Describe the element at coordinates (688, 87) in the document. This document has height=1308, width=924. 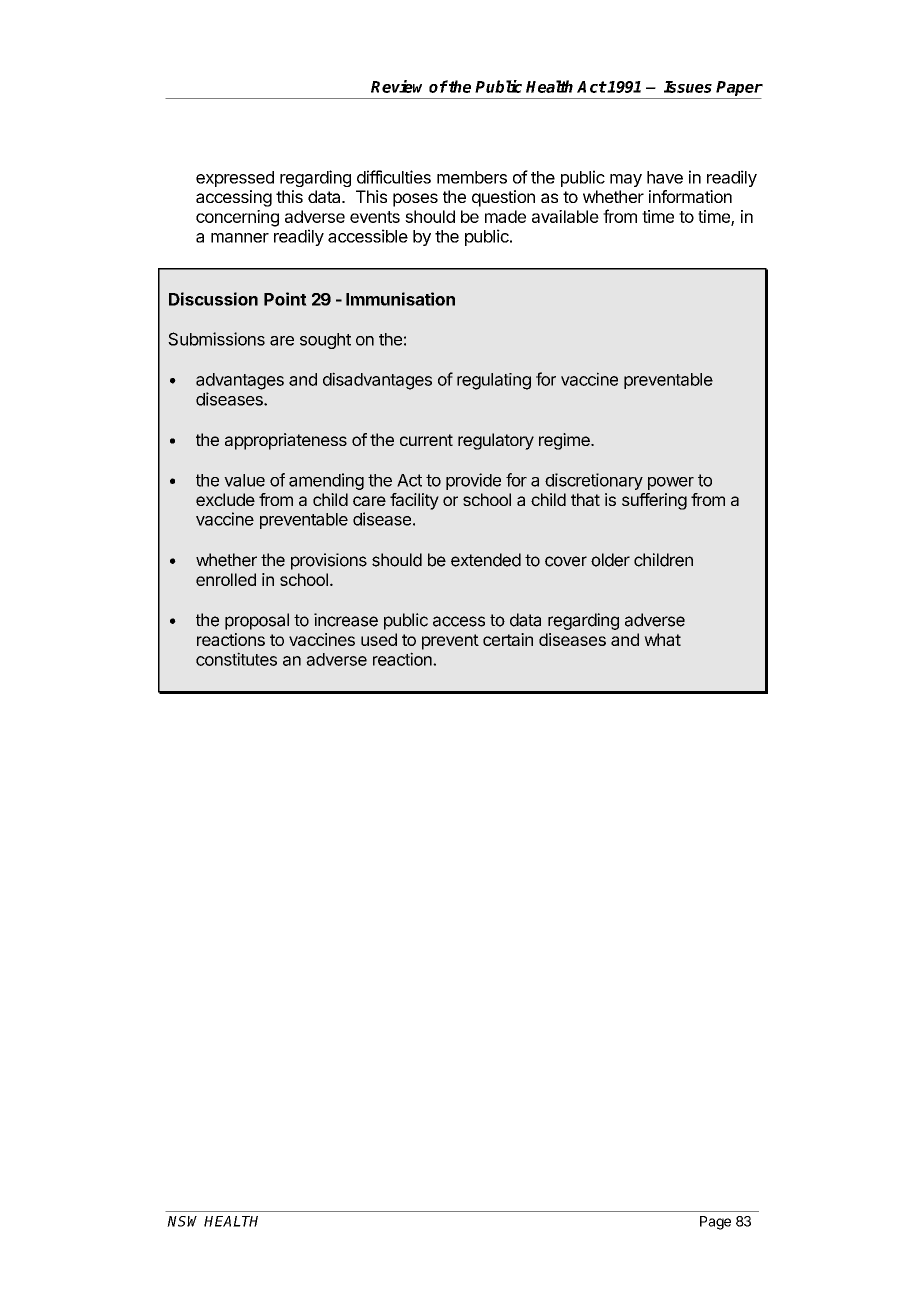
I see `Issues` at that location.
